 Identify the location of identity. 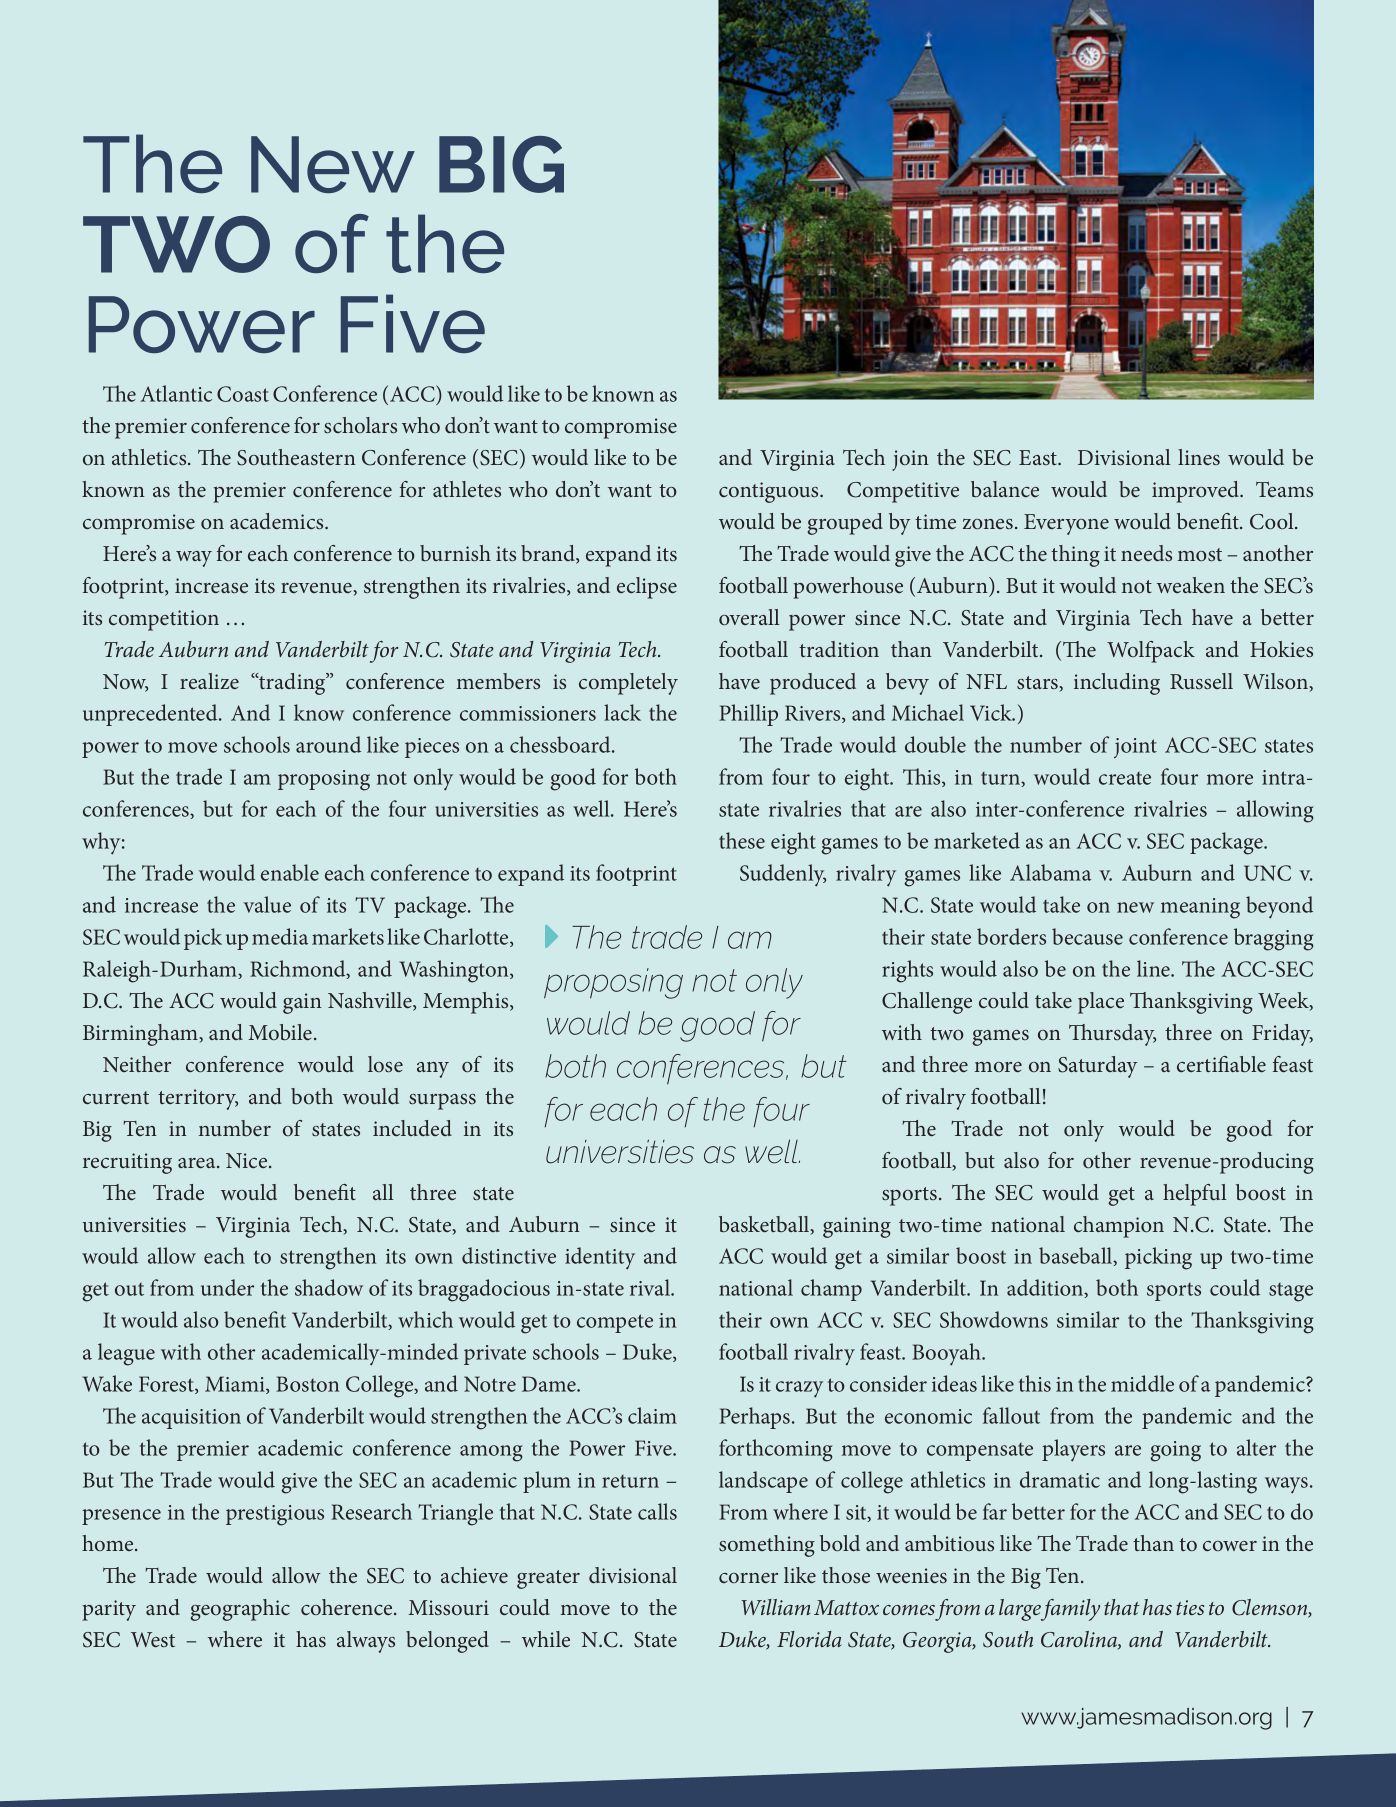
(600, 1258).
